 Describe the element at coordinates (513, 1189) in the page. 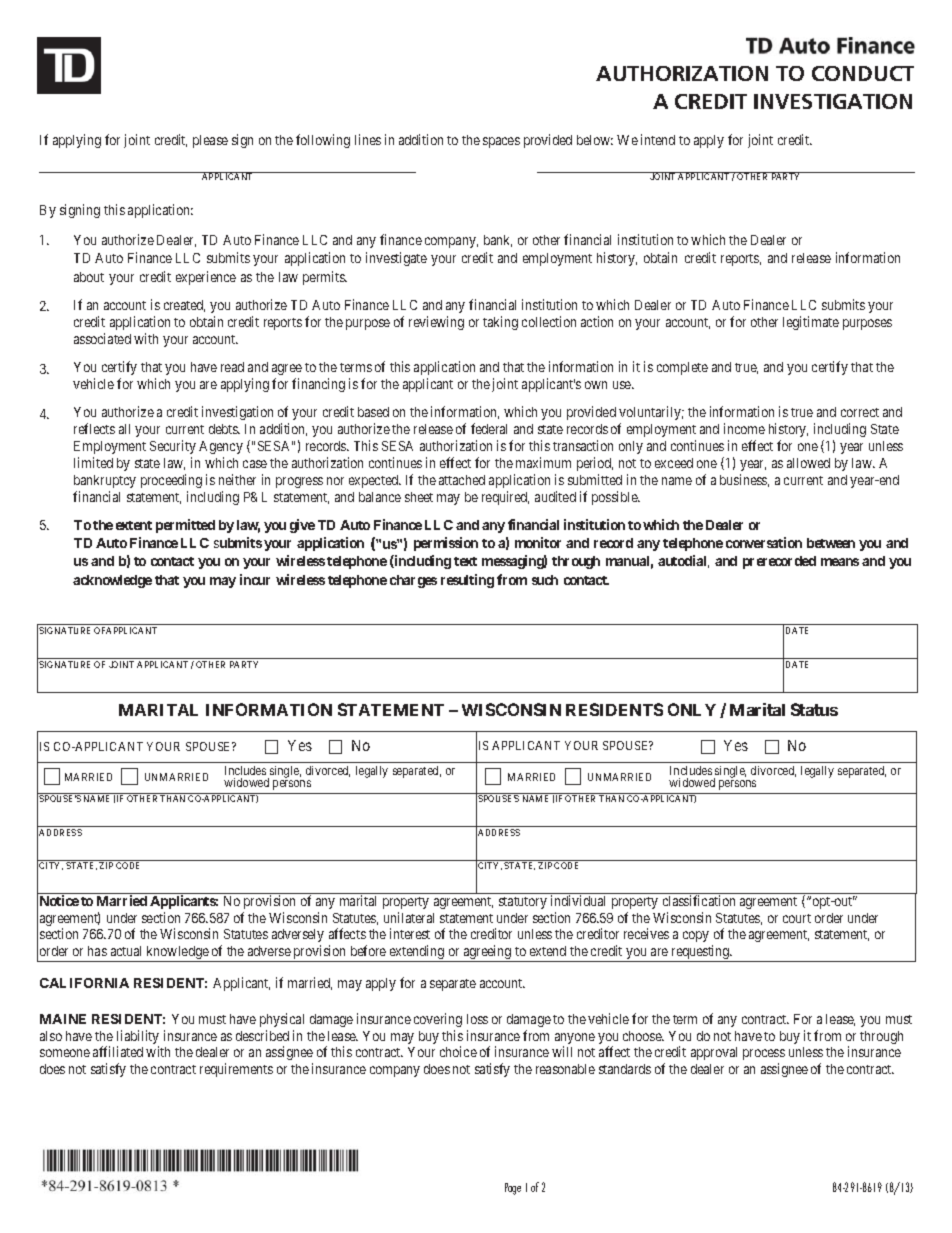

I see `Page` at that location.
